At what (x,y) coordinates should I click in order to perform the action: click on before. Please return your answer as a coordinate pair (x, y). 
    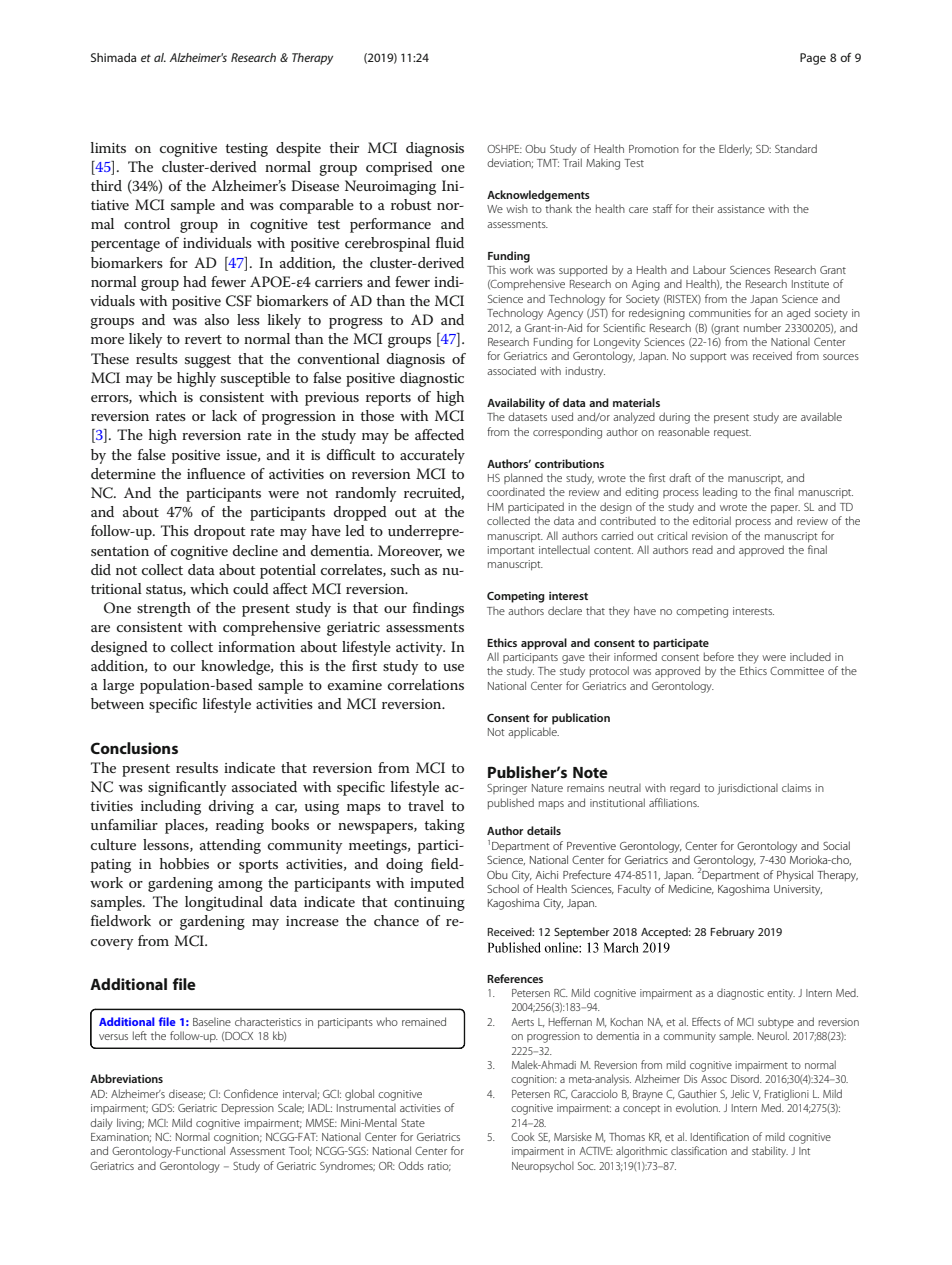
    Looking at the image, I should click on (719, 656).
